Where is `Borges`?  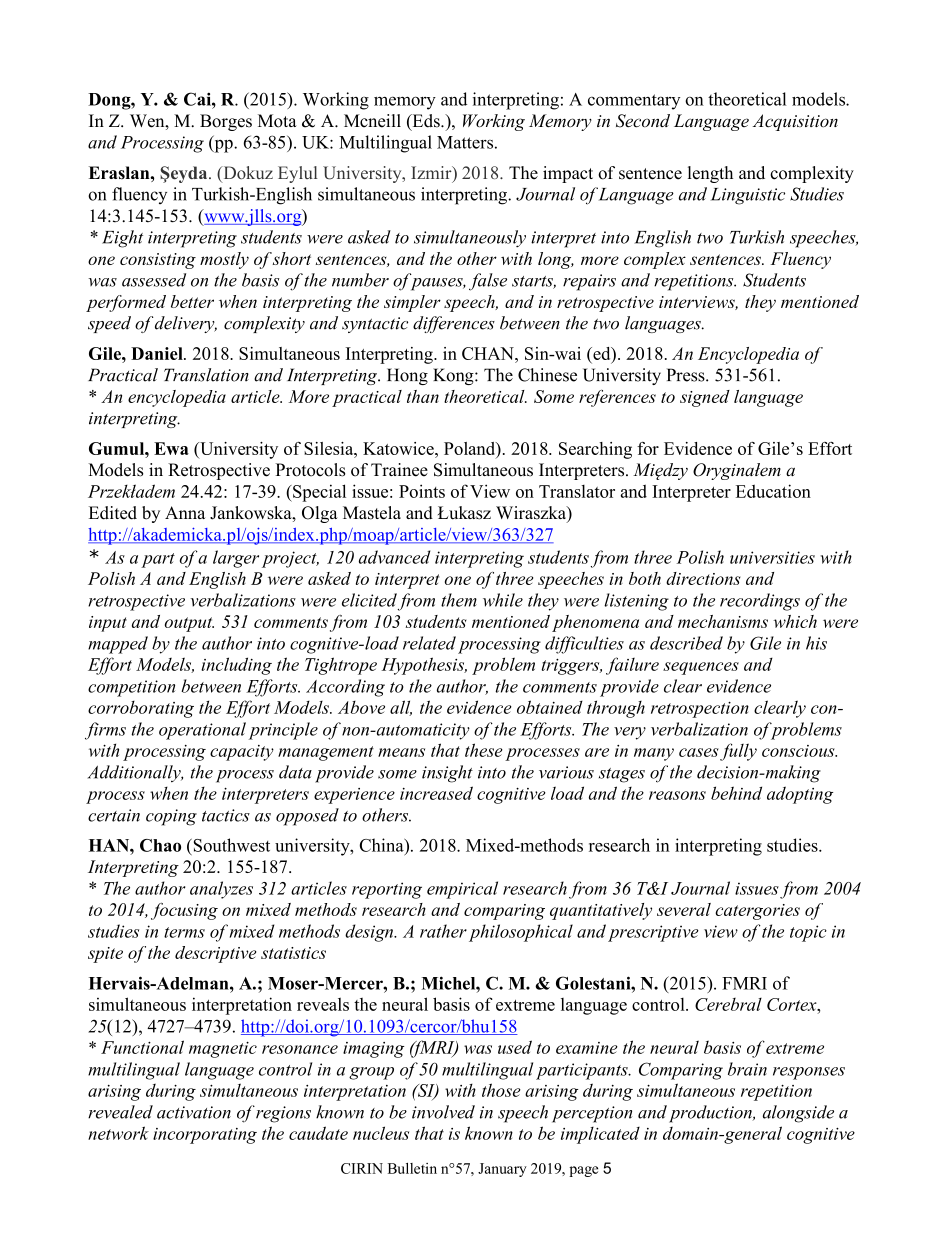 Borges is located at coordinates (226, 122).
